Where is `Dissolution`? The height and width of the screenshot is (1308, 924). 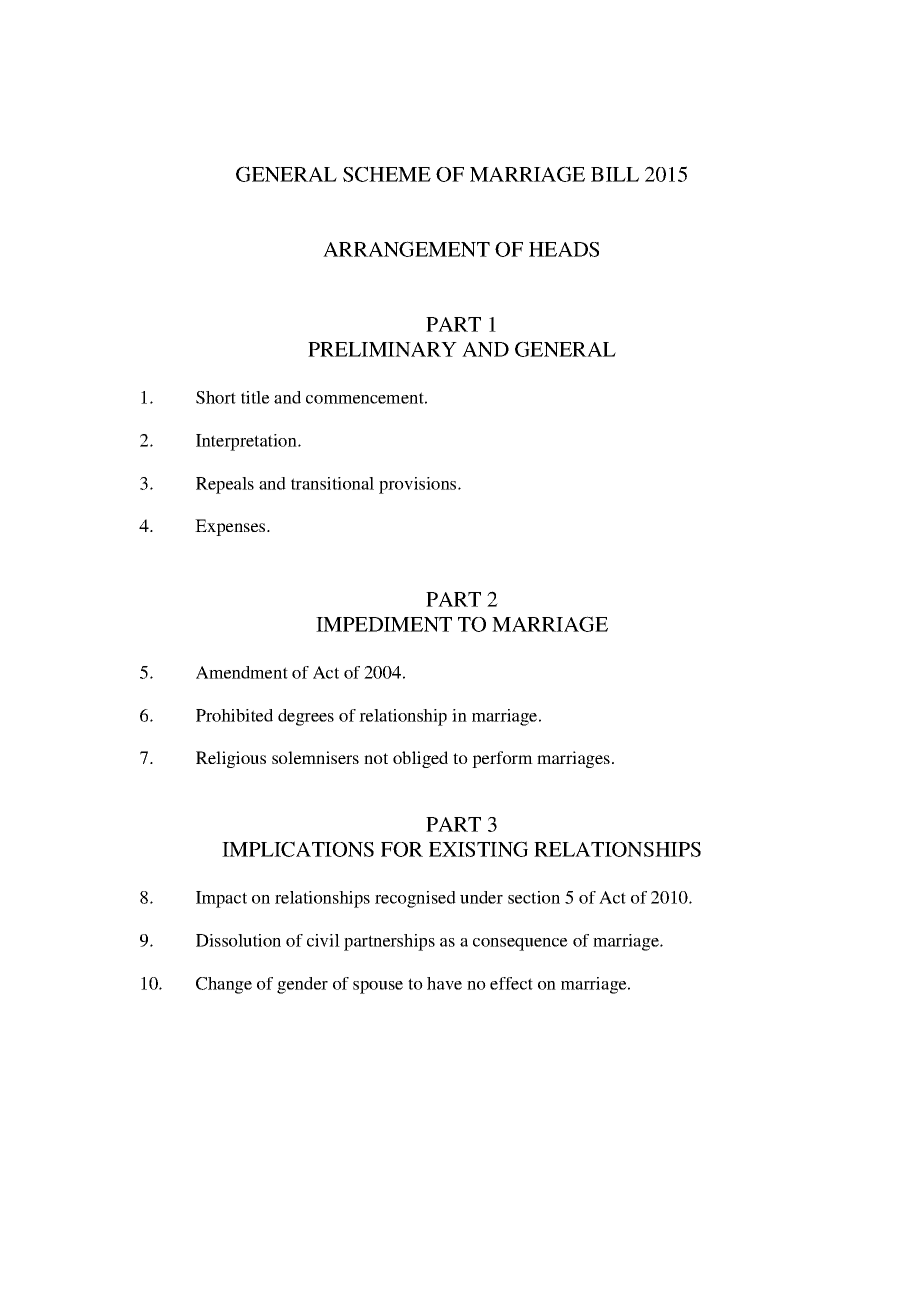 Dissolution is located at coordinates (238, 940).
